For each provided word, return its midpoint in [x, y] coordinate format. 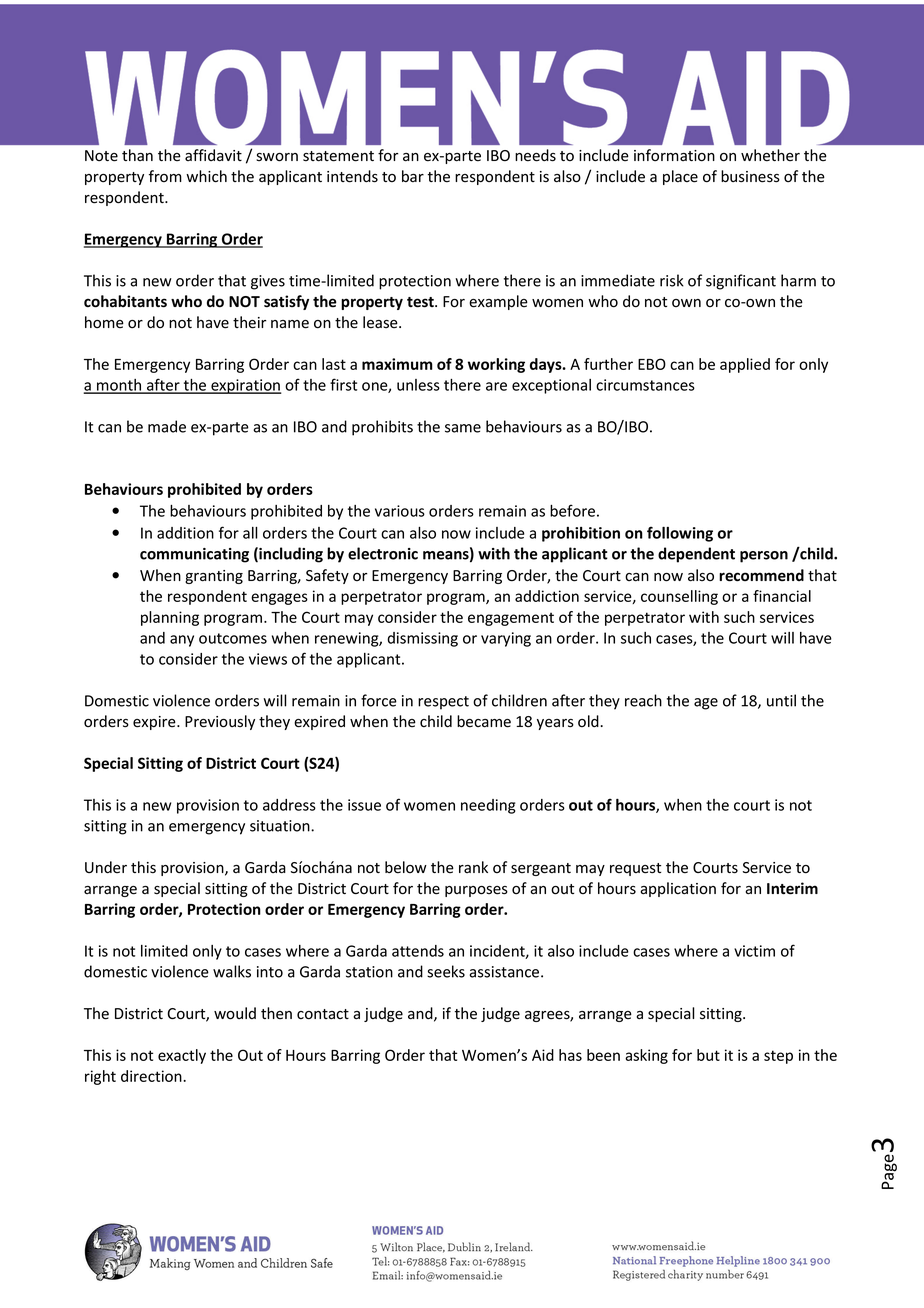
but [708, 1055]
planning [170, 618]
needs [535, 155]
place [680, 177]
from [165, 176]
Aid [543, 1055]
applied [745, 365]
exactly [182, 1056]
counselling [679, 597]
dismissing [422, 639]
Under [106, 867]
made [167, 426]
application [678, 889]
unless [418, 385]
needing [488, 806]
